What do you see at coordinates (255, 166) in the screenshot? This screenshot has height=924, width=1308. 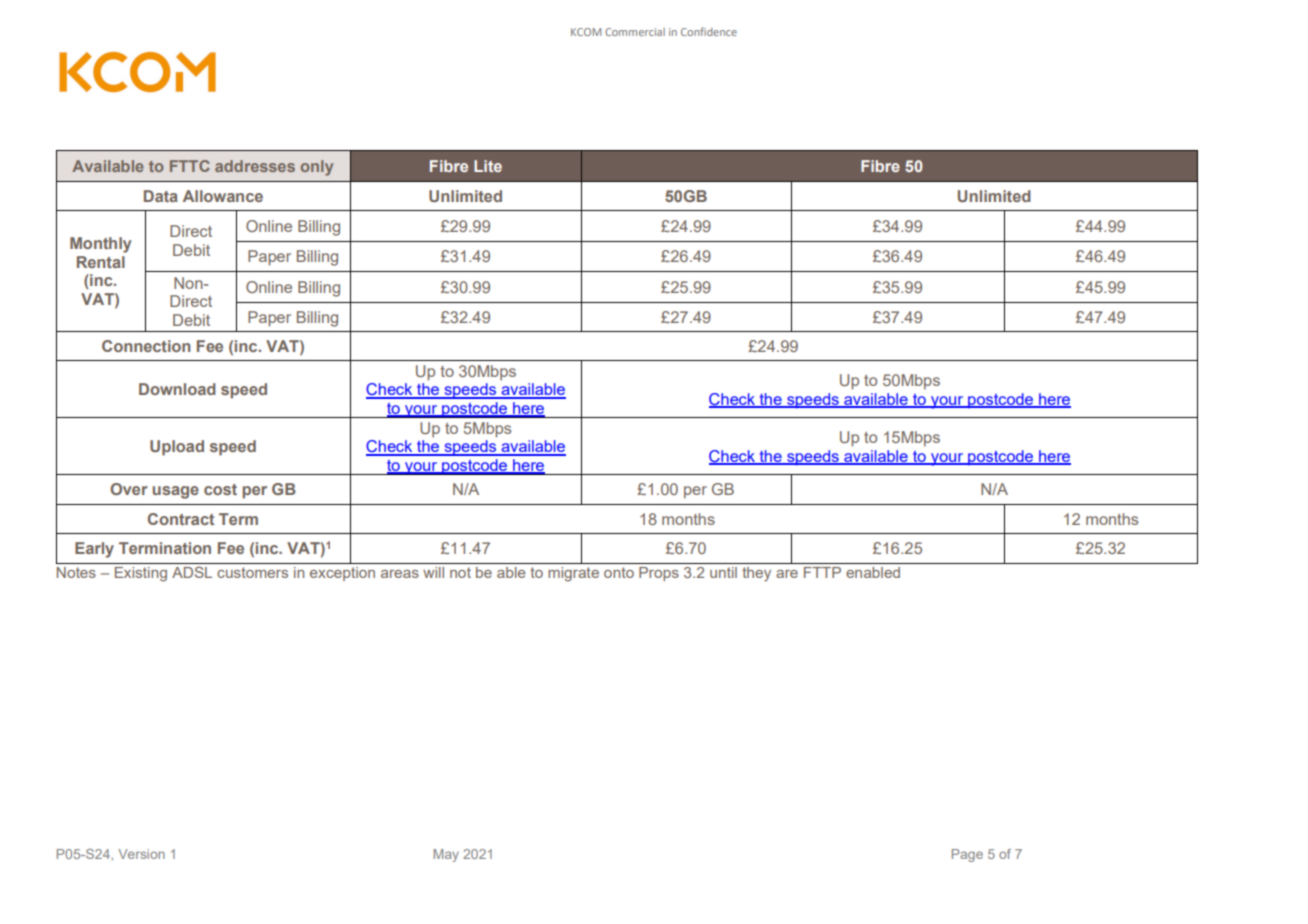 I see `addresses` at bounding box center [255, 166].
